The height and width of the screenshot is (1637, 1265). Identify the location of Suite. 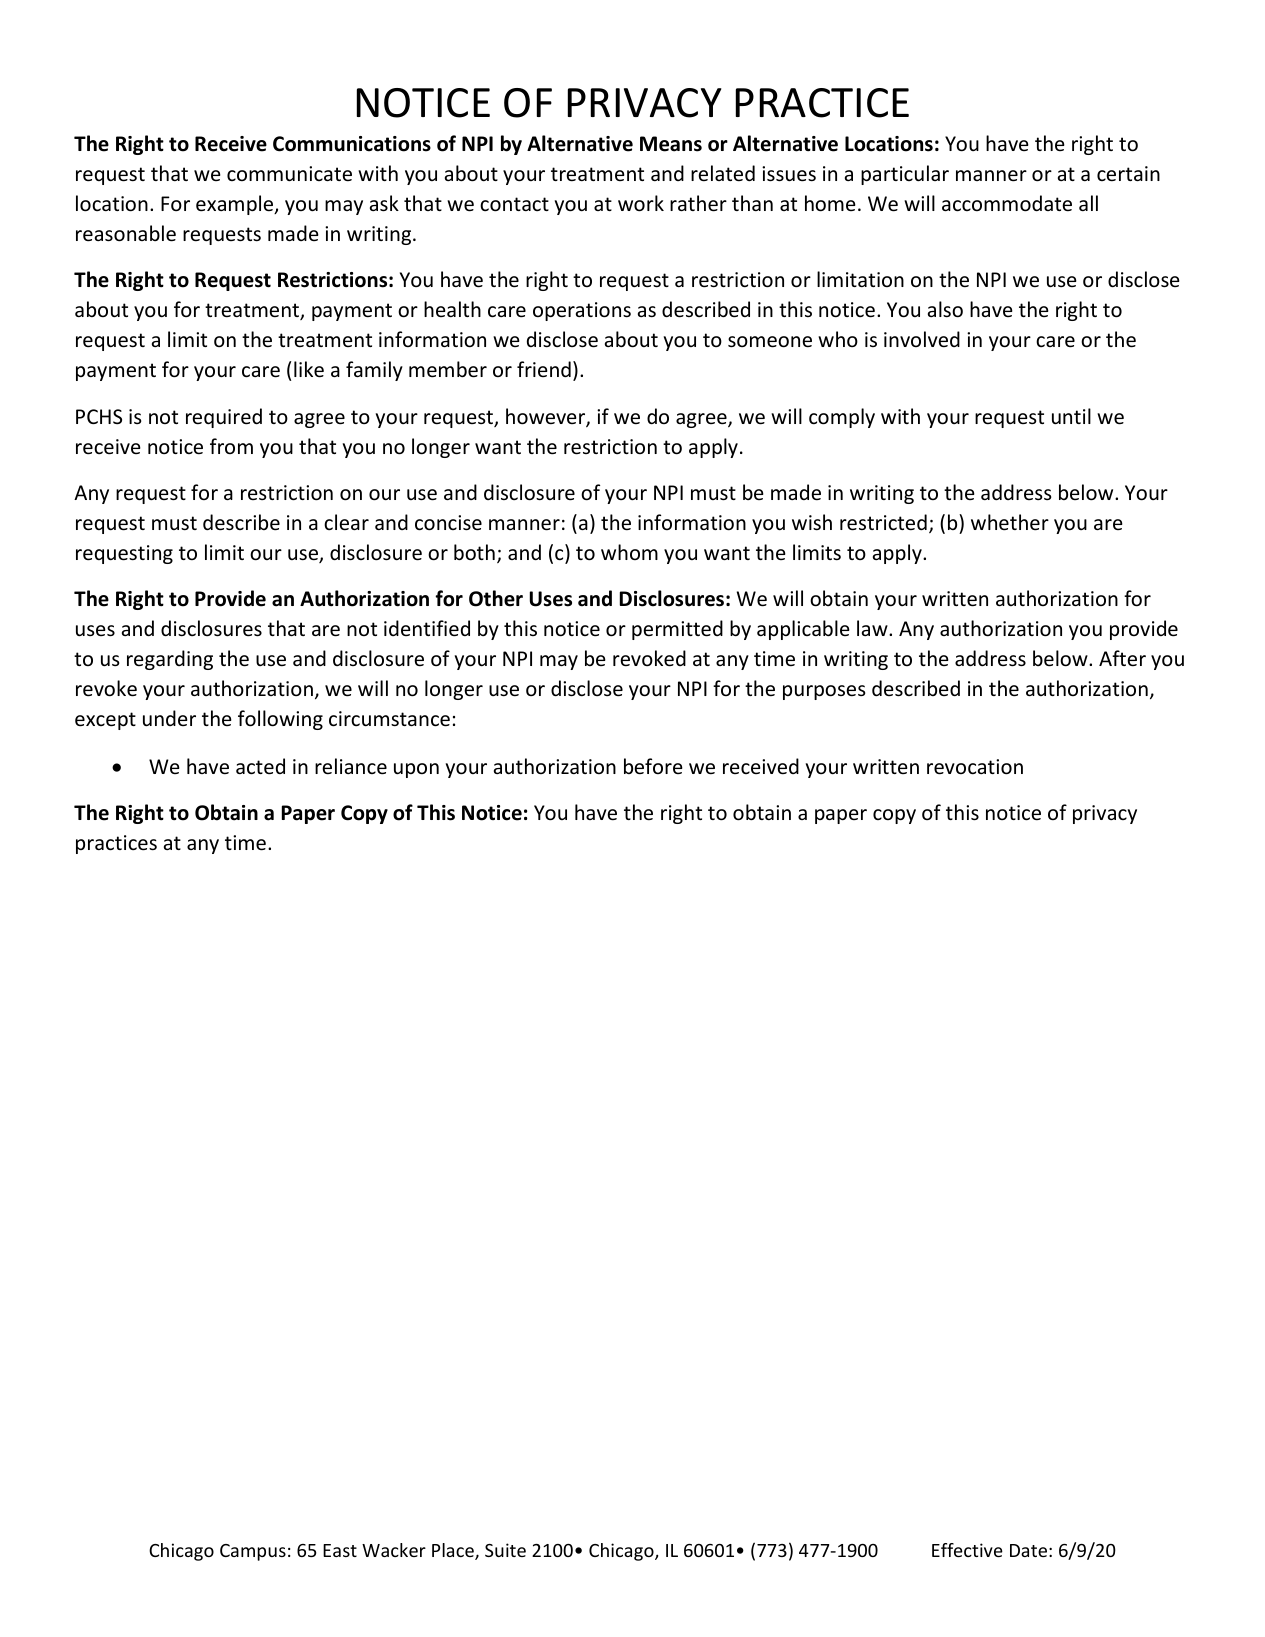
(505, 1550).
